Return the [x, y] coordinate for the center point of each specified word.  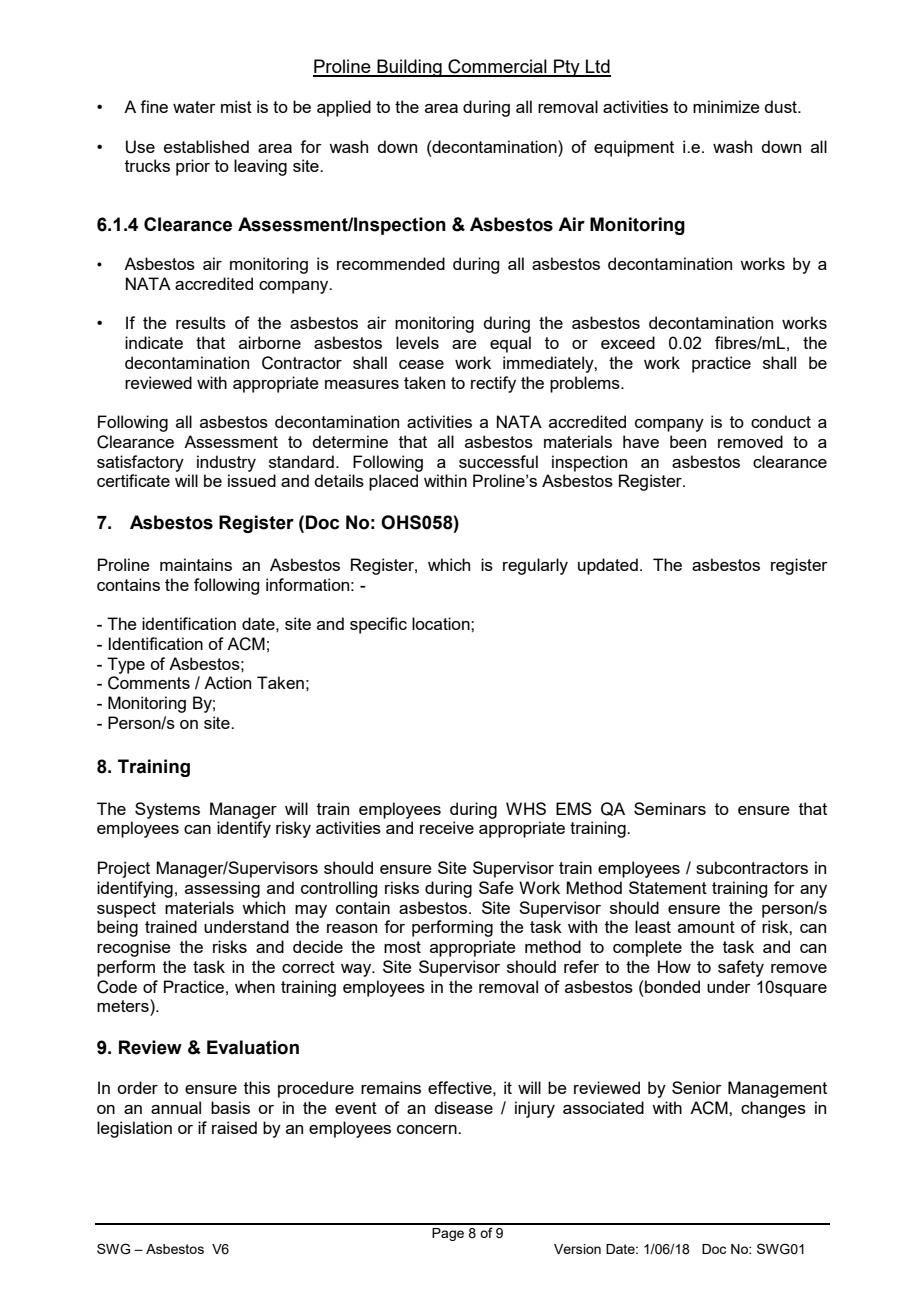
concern [428, 1129]
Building [409, 68]
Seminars [670, 808]
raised [234, 1127]
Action [227, 682]
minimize [726, 106]
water [194, 107]
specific [378, 625]
